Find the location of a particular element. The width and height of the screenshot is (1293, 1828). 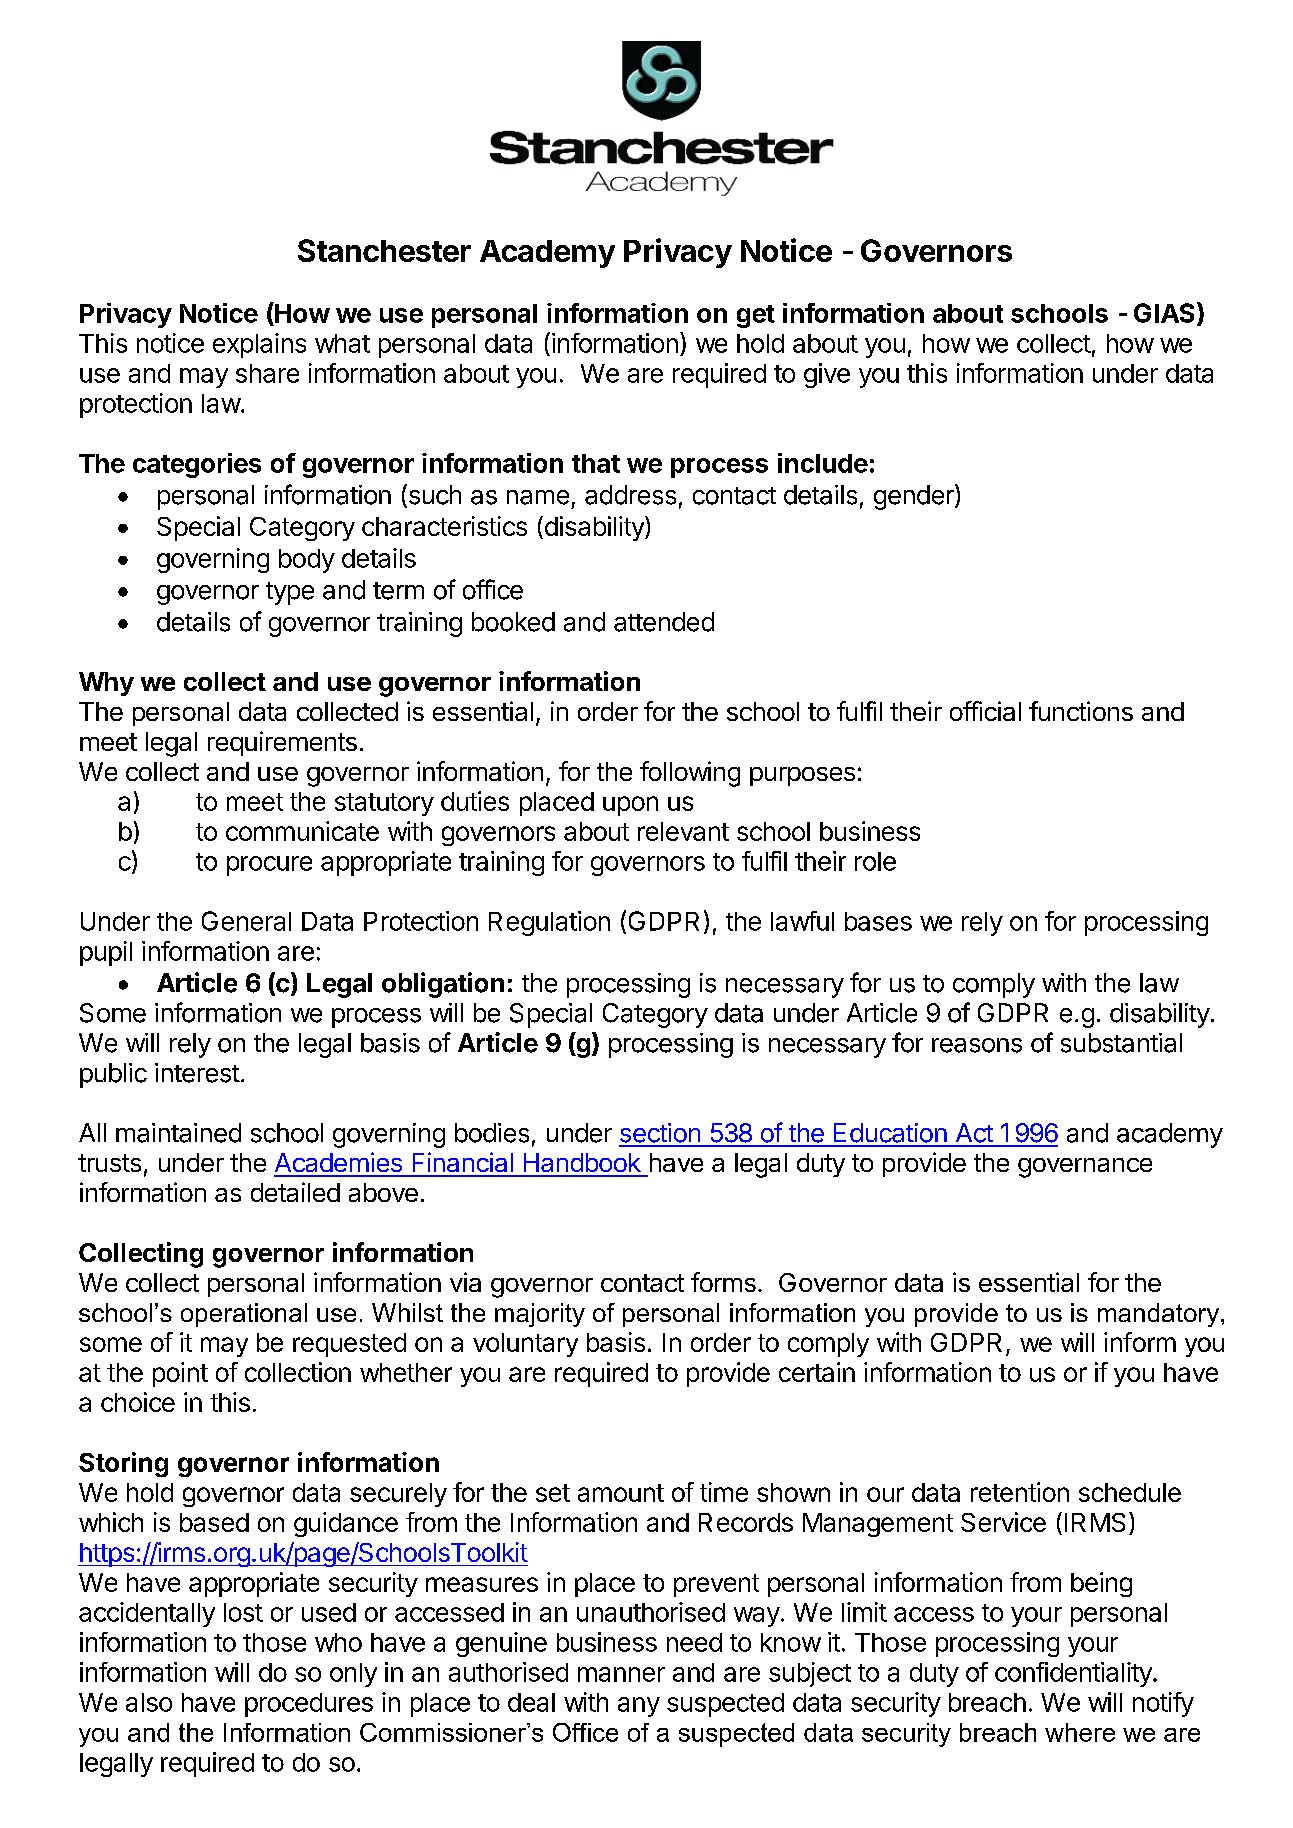

explains is located at coordinates (259, 345).
